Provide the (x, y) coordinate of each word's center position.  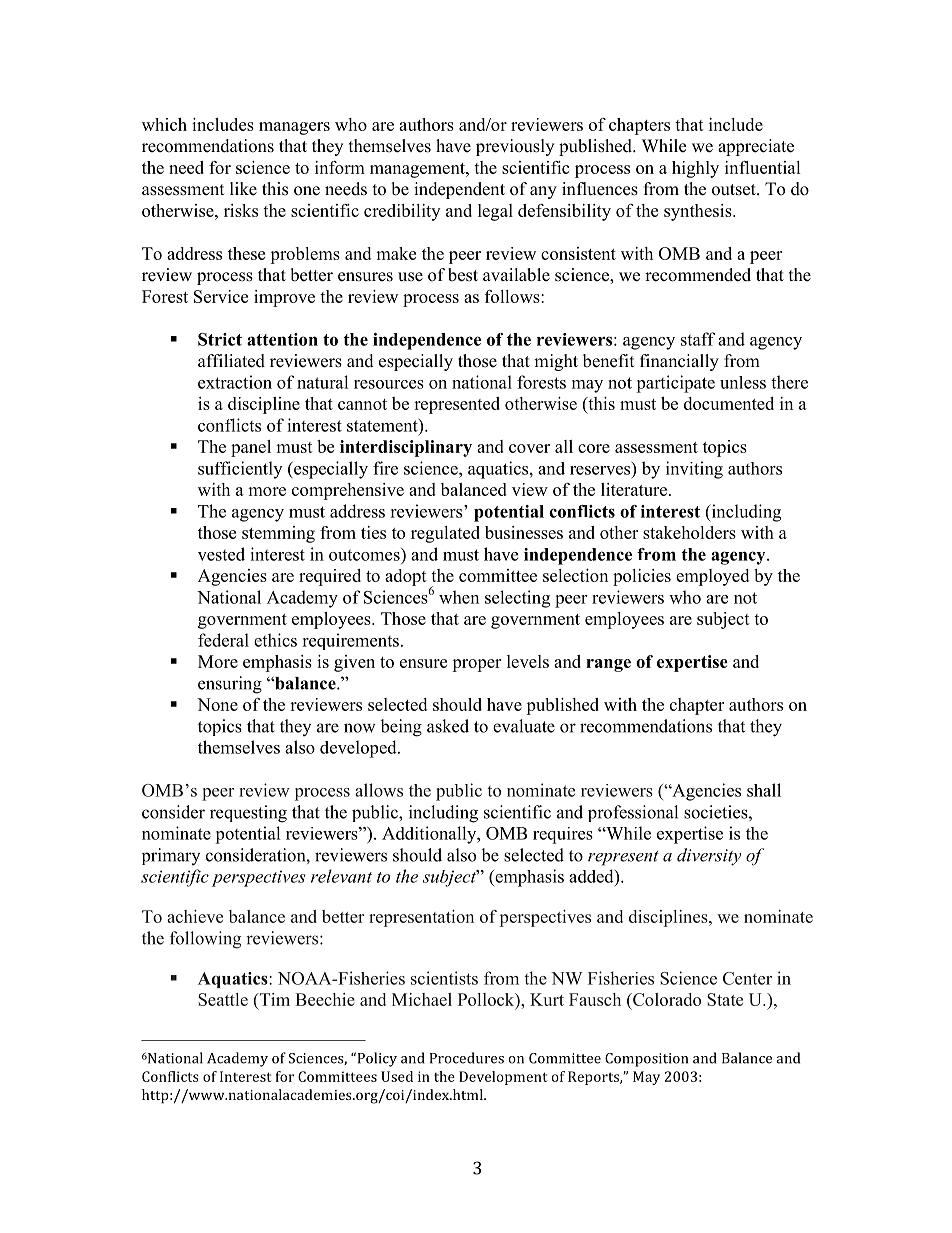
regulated (445, 534)
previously (515, 147)
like (243, 189)
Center (747, 978)
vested (221, 554)
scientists (444, 978)
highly (695, 169)
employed (712, 577)
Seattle (223, 999)
